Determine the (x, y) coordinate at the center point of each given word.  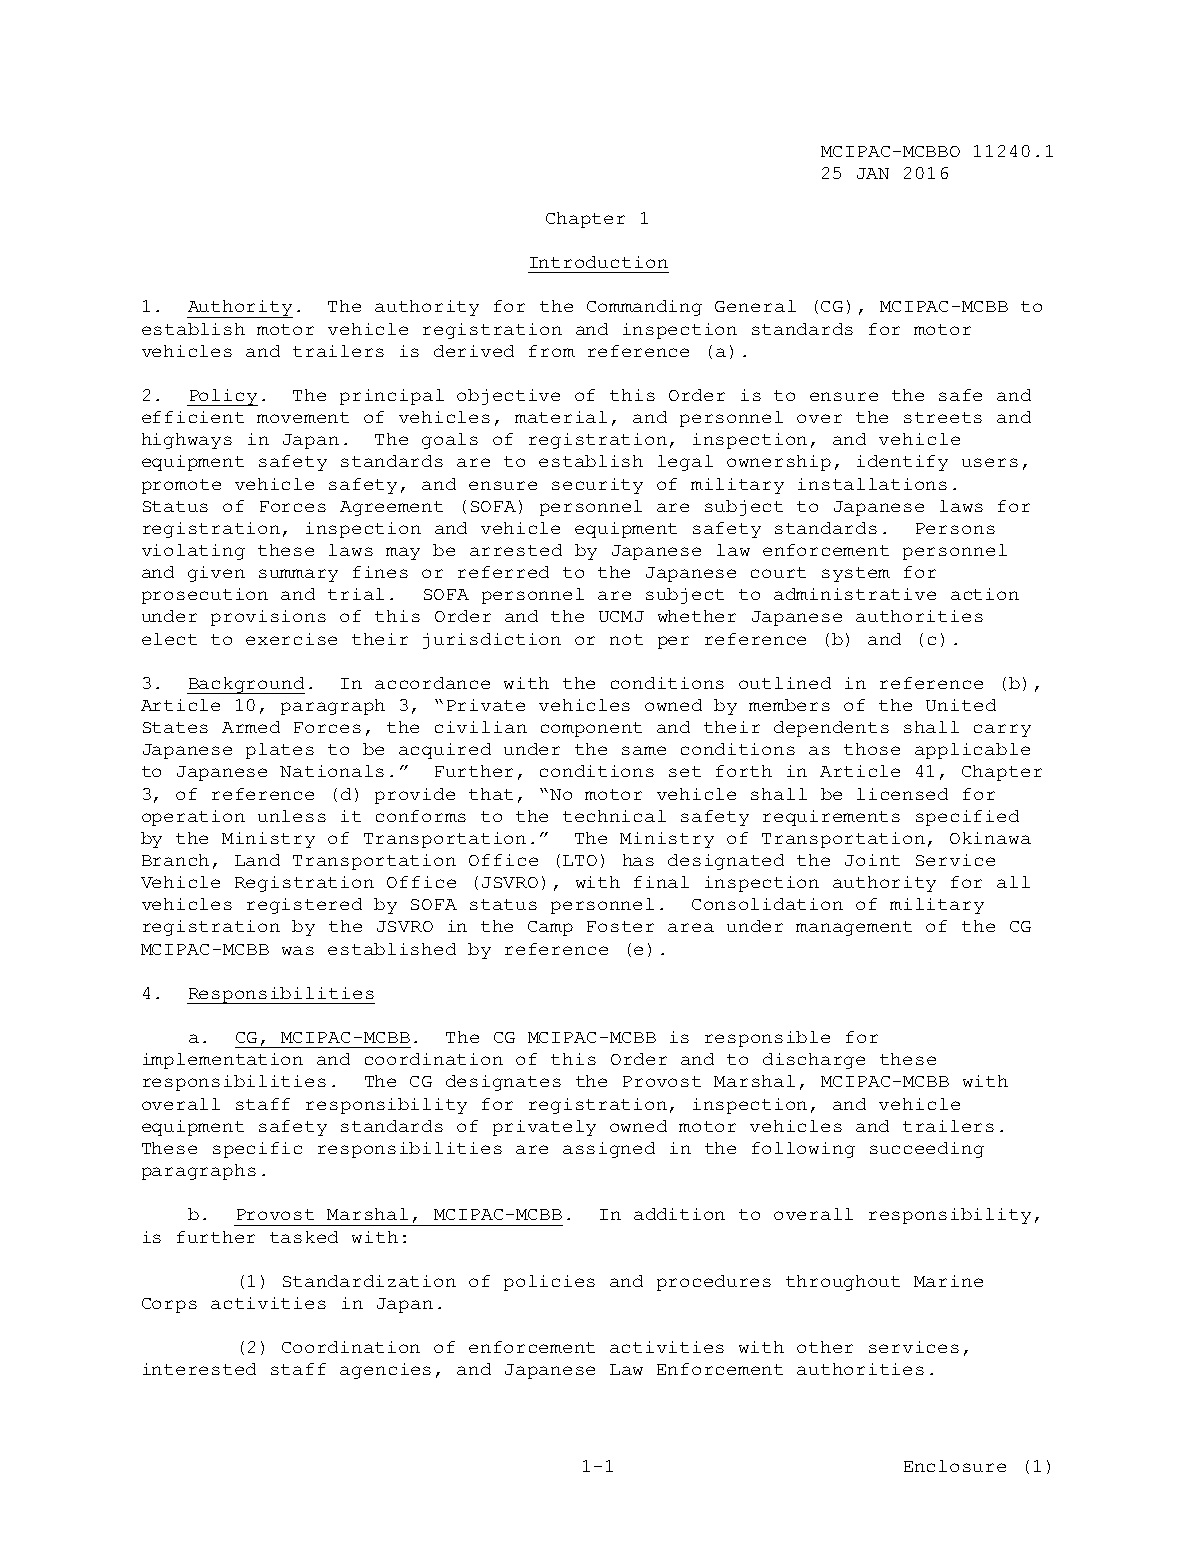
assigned (609, 1150)
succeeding (927, 1150)
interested (199, 1369)
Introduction (599, 262)
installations (872, 484)
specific (257, 1150)
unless (292, 816)
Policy (222, 397)
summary (298, 575)
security (597, 486)
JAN (873, 173)
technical (614, 816)
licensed (902, 794)
